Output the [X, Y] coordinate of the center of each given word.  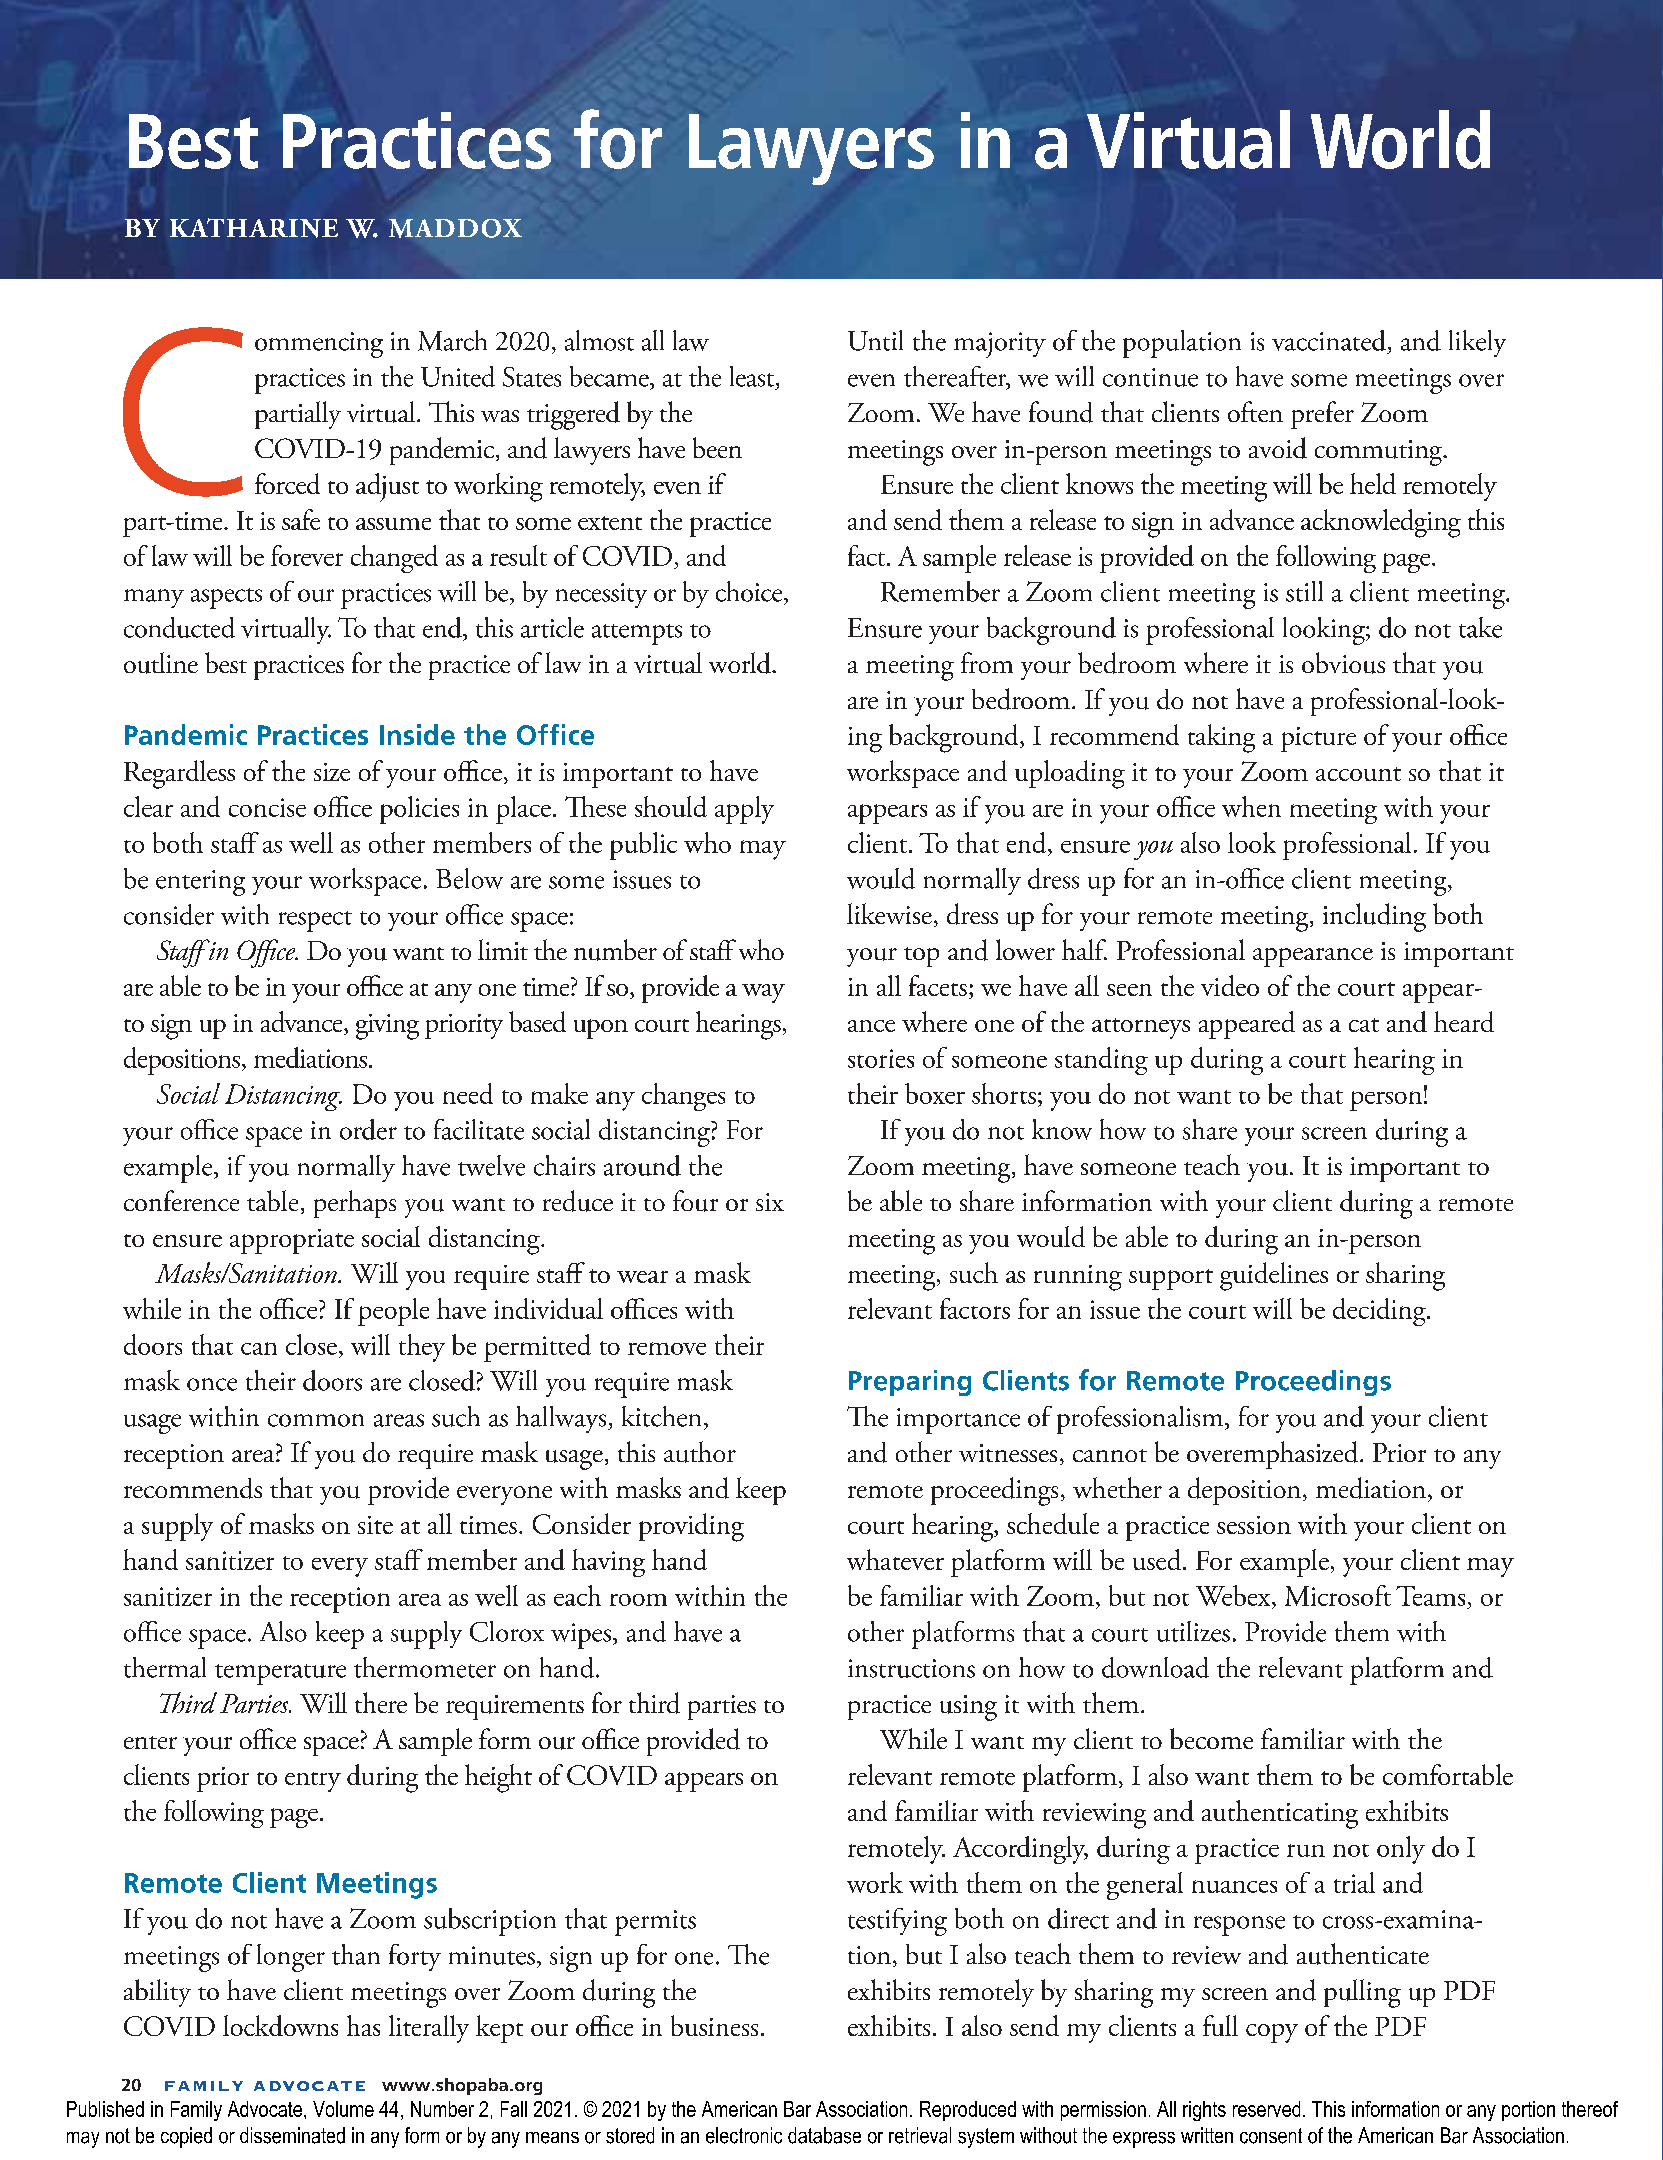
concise [267, 807]
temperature [280, 1674]
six [770, 1202]
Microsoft [1338, 1595]
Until [875, 340]
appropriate [292, 1241]
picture [1318, 739]
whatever [895, 1559]
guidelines [1274, 1276]
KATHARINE [254, 228]
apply [744, 810]
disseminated [292, 2135]
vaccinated [1329, 340]
